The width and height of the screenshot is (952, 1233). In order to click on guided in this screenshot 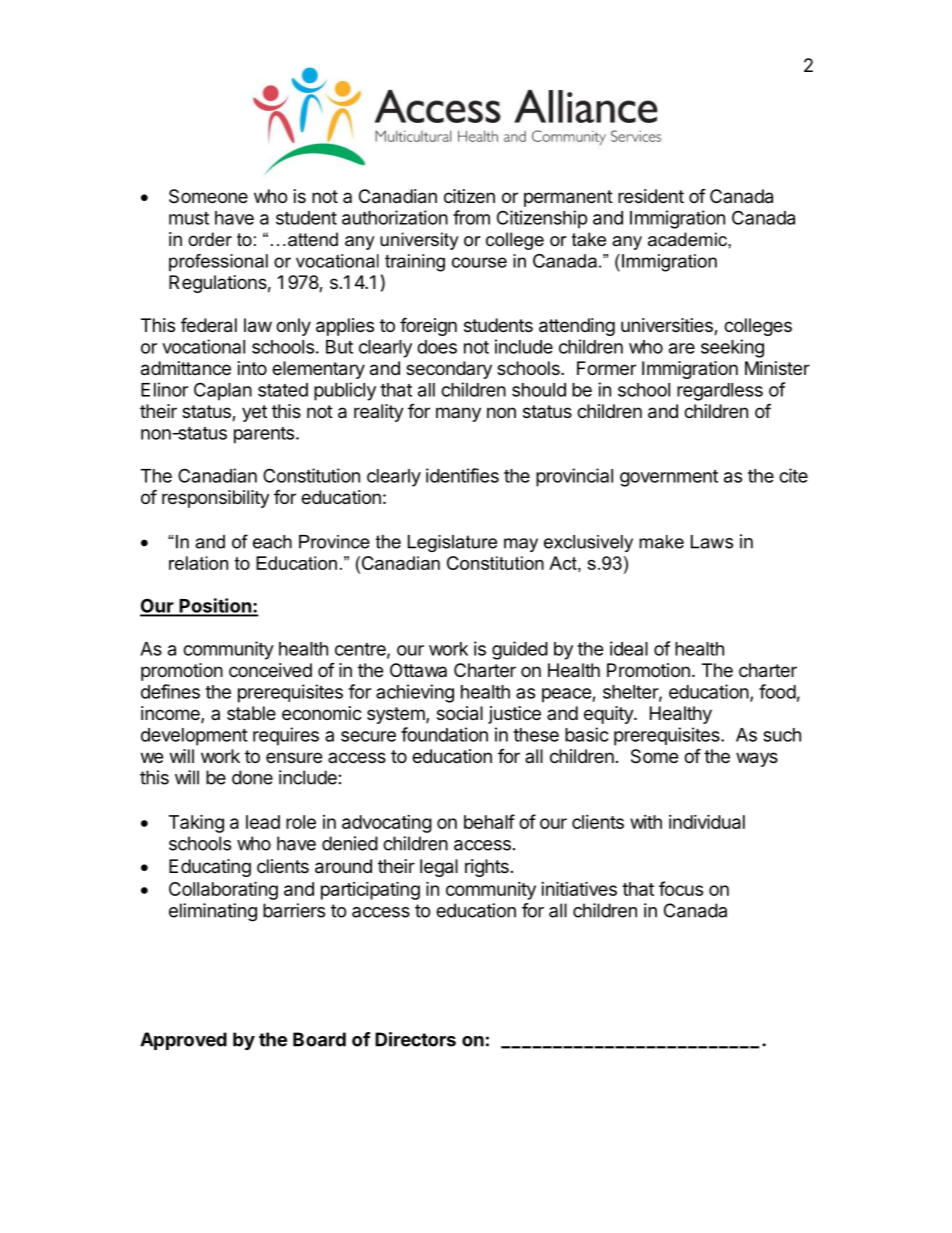, I will do `click(520, 650)`.
